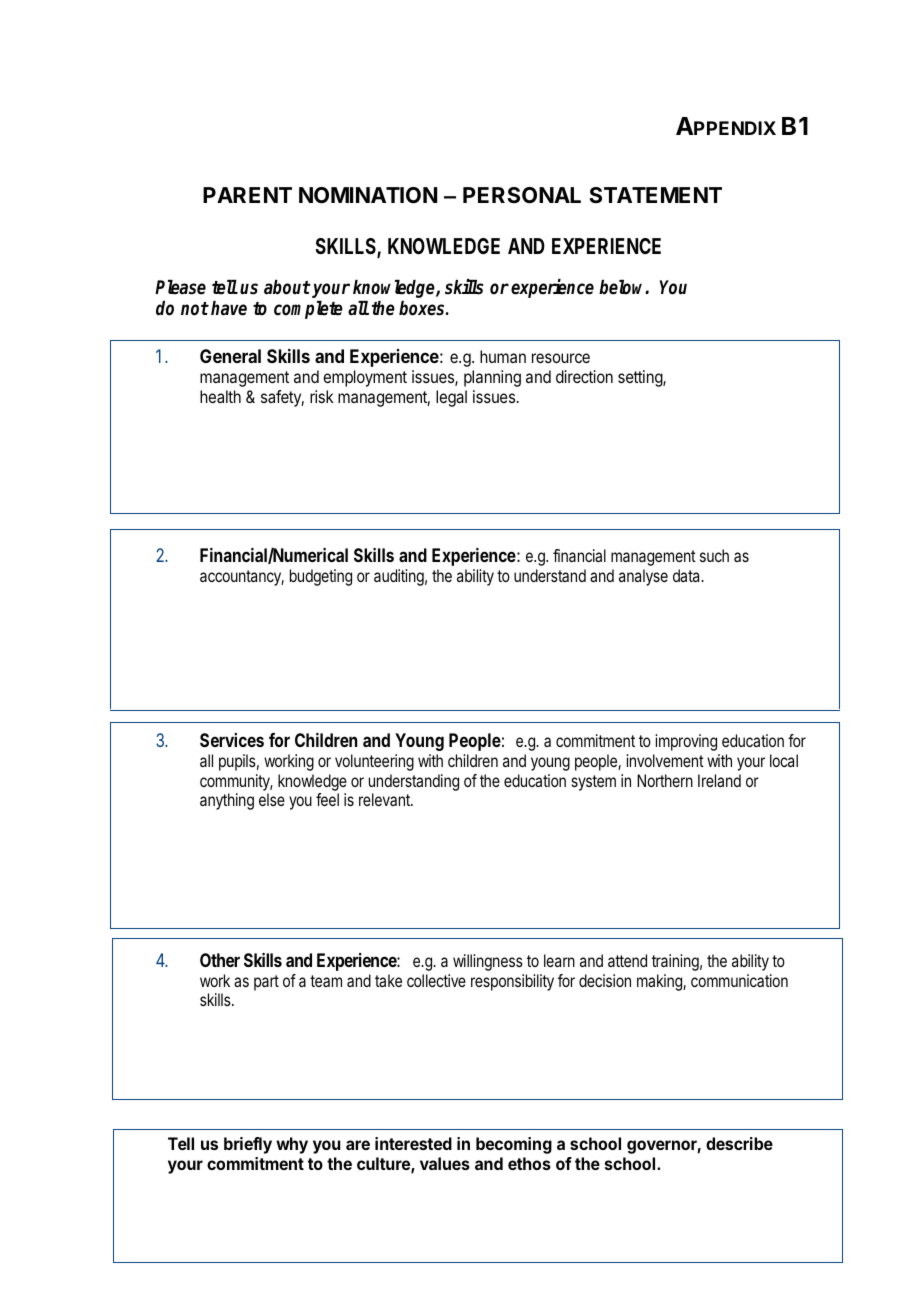 The width and height of the screenshot is (924, 1308). What do you see at coordinates (522, 195) in the screenshot?
I see `PERSONAL` at bounding box center [522, 195].
